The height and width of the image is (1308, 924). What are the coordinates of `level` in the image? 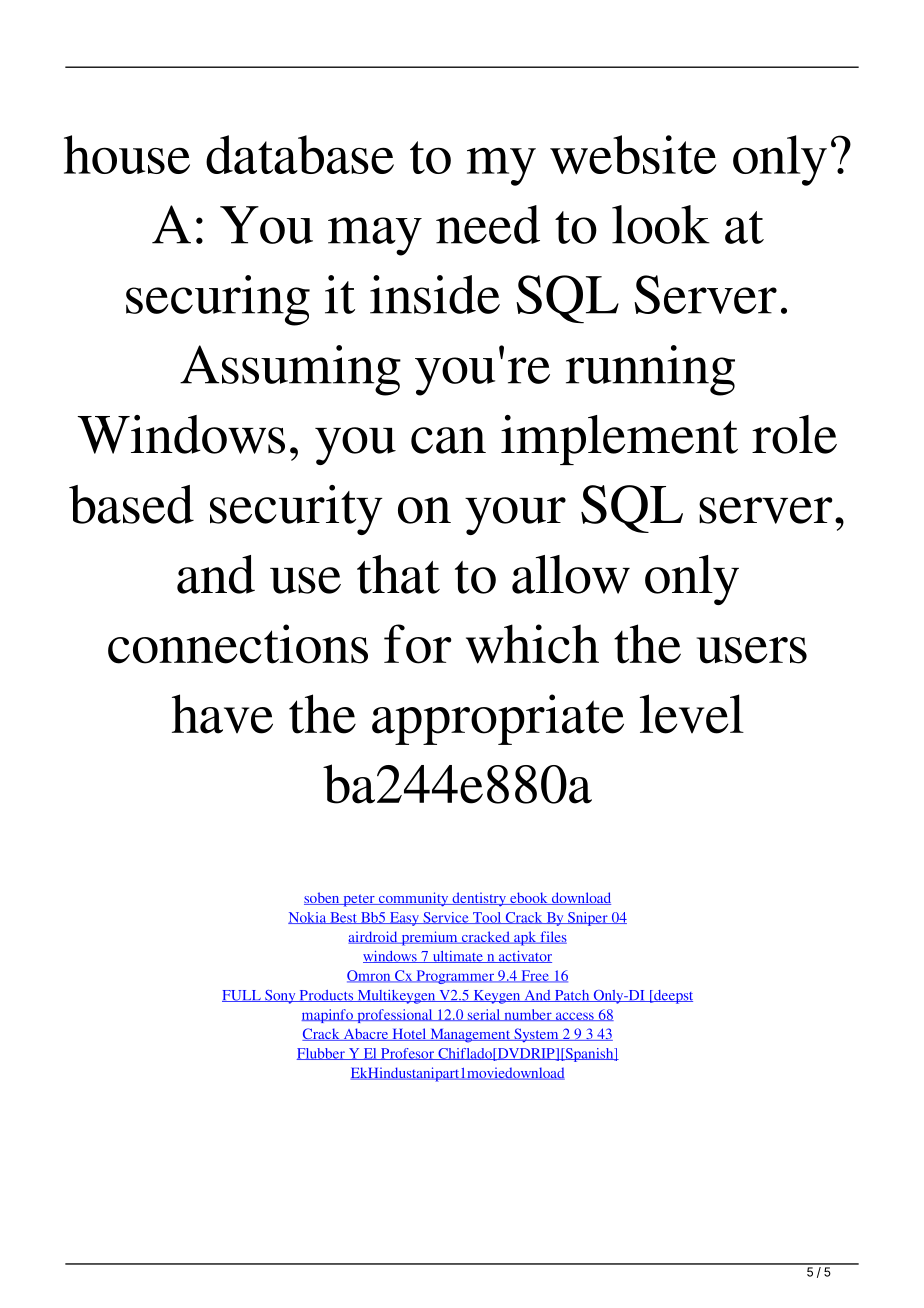 It's located at (692, 714).
